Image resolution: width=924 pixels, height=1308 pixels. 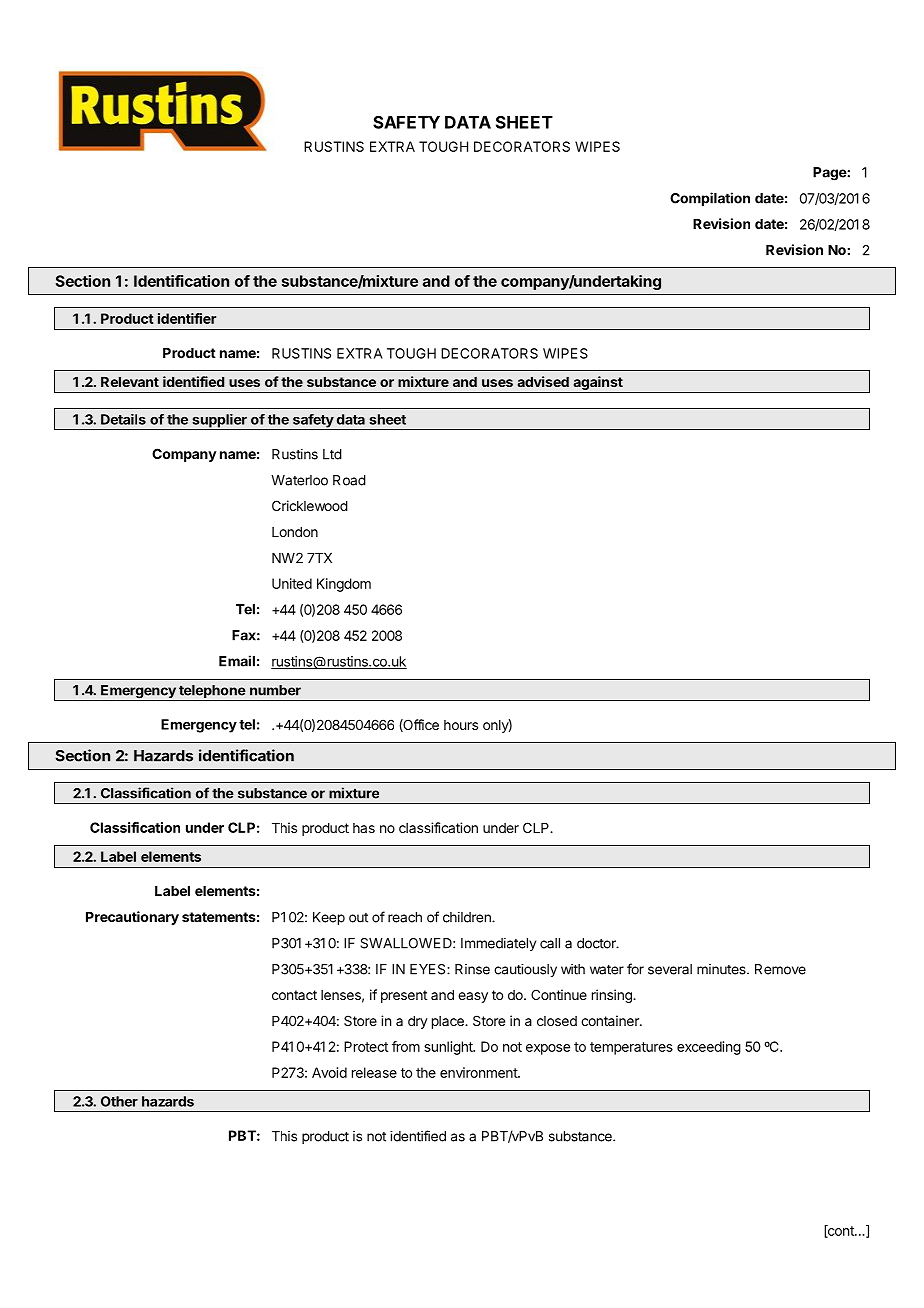 I want to click on Other, so click(x=119, y=1101).
